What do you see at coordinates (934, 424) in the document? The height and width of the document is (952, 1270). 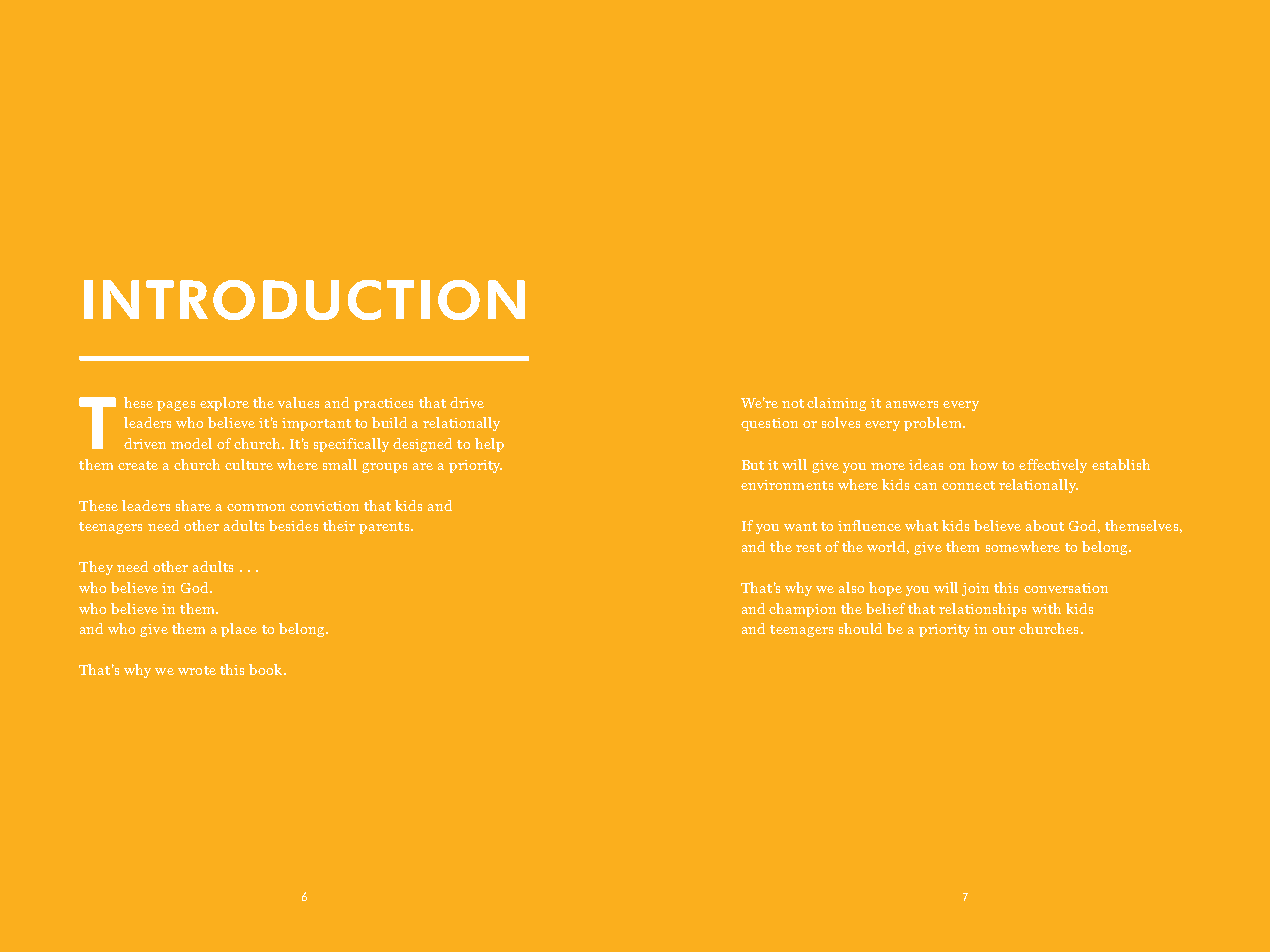 I see `problem` at bounding box center [934, 424].
